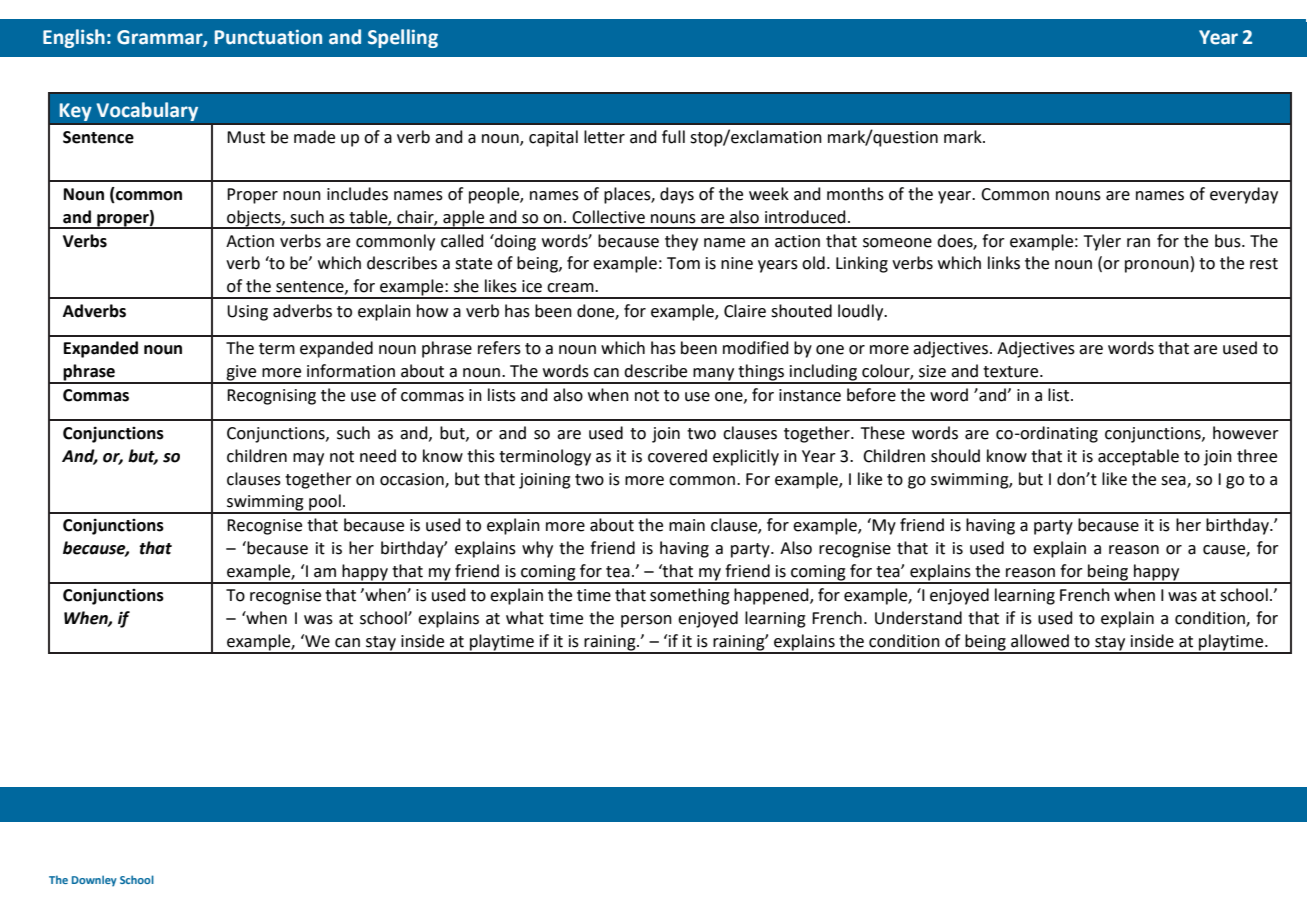  Describe the element at coordinates (247, 313) in the screenshot. I see `Using` at that location.
